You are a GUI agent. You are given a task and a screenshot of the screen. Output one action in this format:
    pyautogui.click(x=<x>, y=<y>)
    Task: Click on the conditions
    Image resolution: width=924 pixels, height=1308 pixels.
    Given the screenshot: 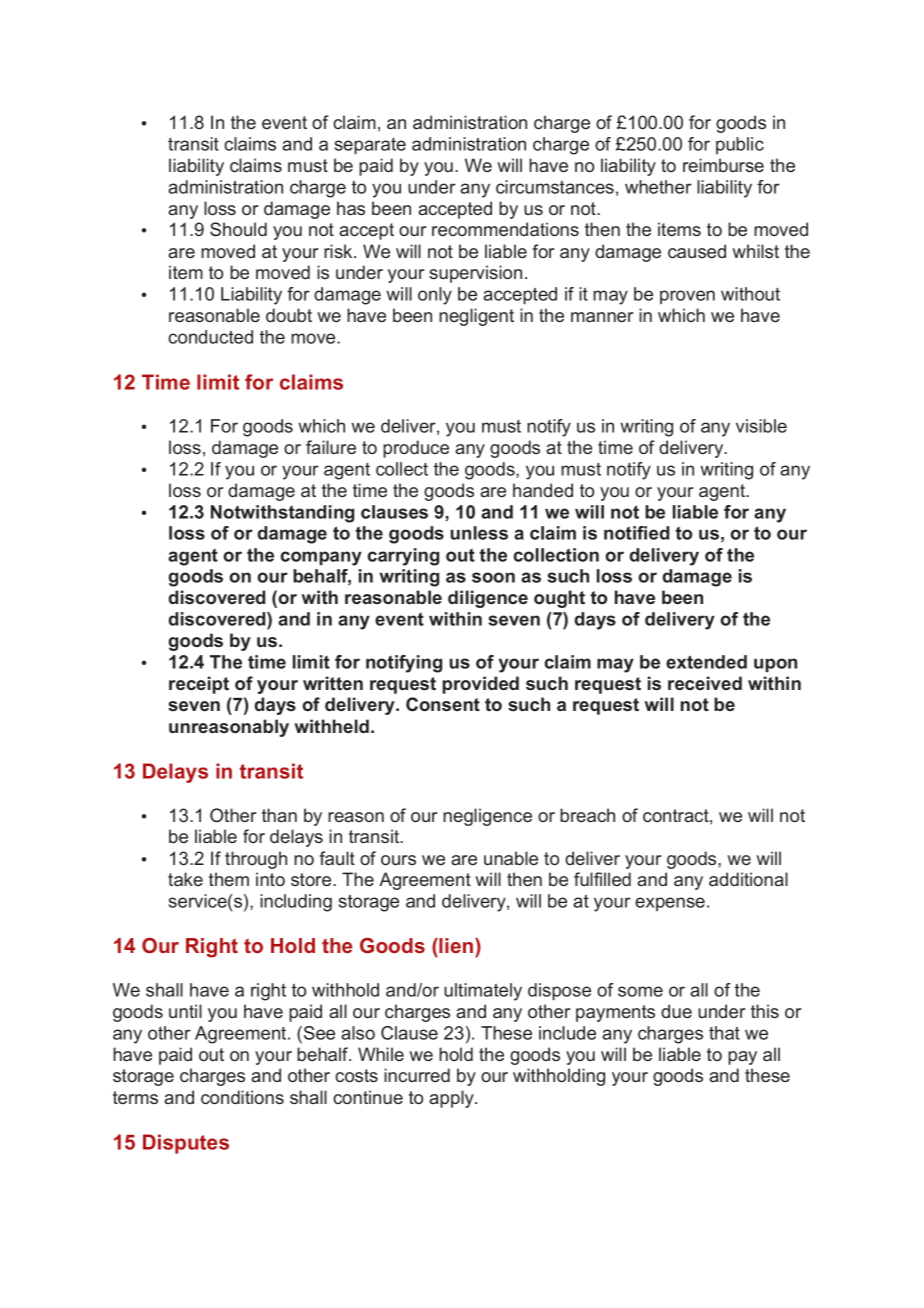 What is the action you would take?
    pyautogui.click(x=242, y=1097)
